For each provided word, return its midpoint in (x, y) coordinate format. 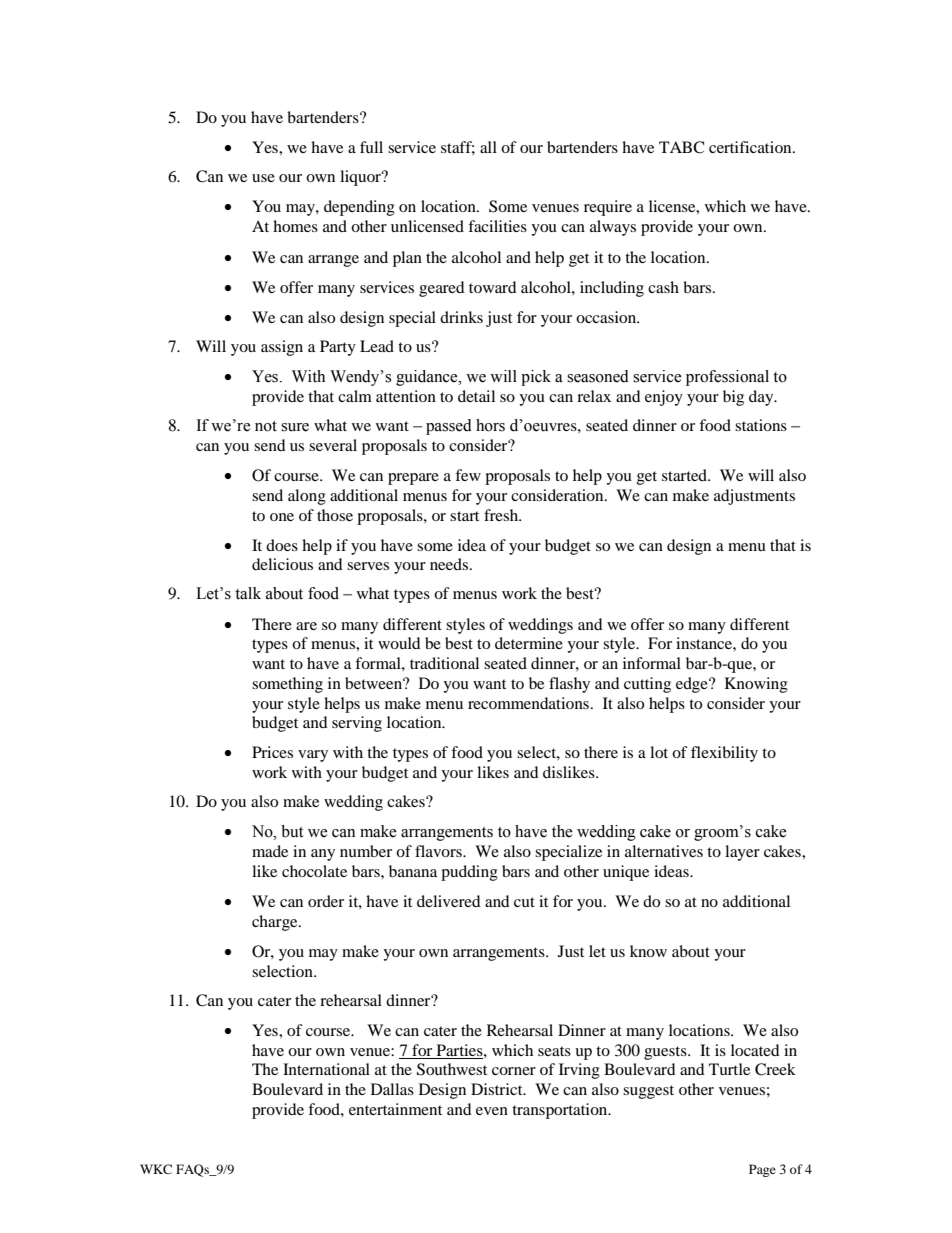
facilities (497, 226)
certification (751, 147)
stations (761, 425)
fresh (502, 515)
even (492, 1111)
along (307, 497)
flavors (439, 851)
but (292, 831)
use (263, 178)
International (326, 1069)
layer (742, 853)
